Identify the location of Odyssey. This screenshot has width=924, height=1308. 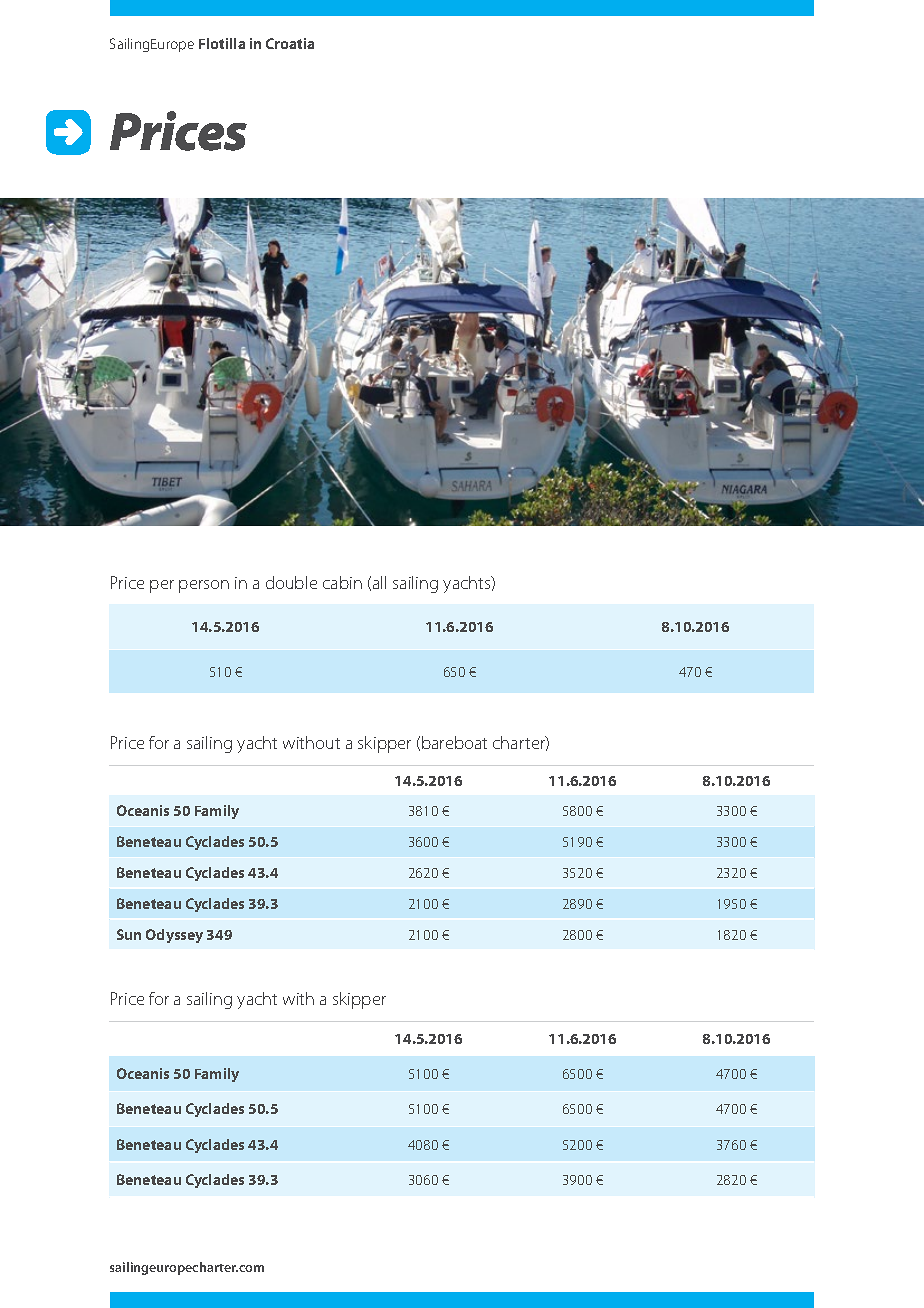
(174, 936).
